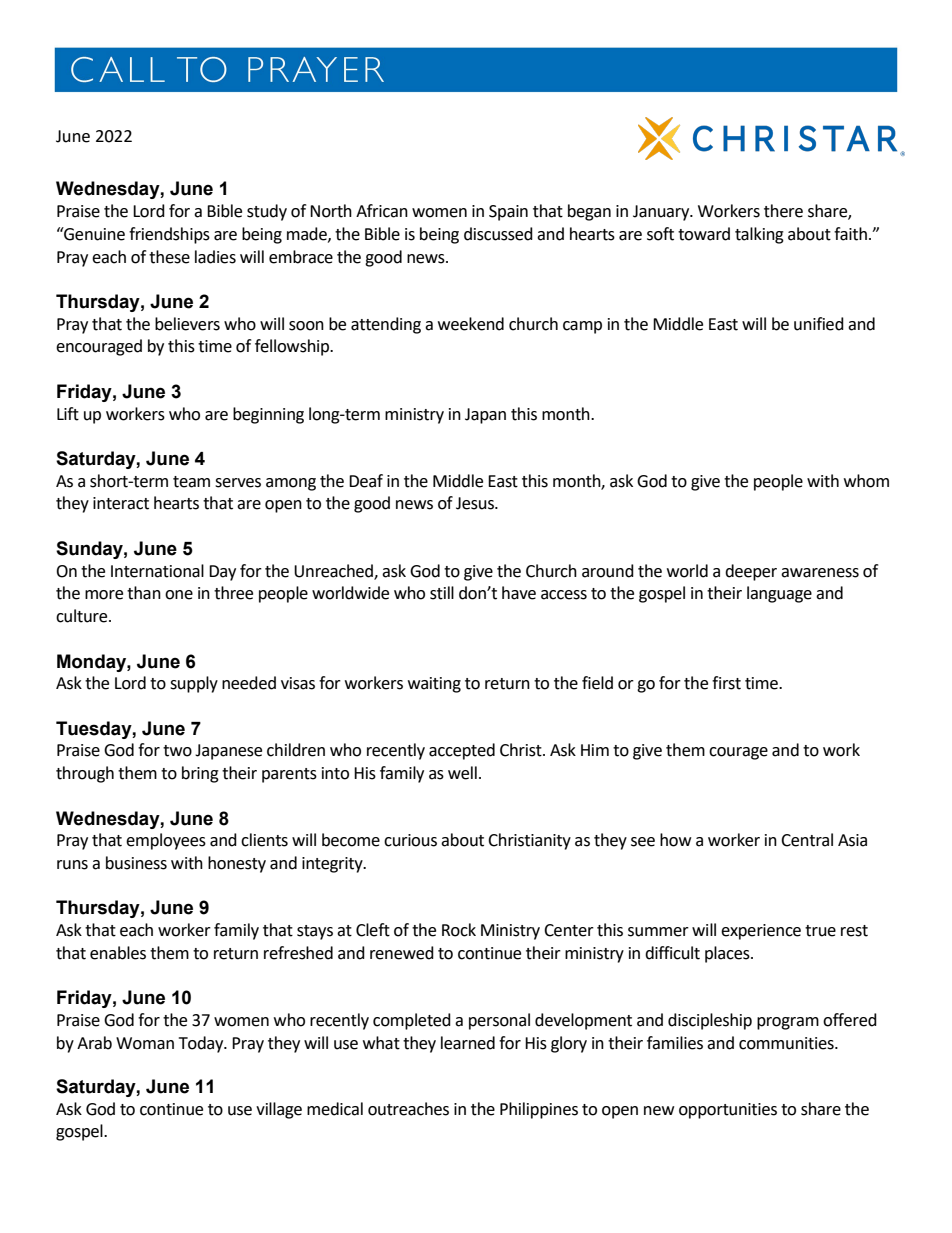  I want to click on deeper, so click(751, 572).
